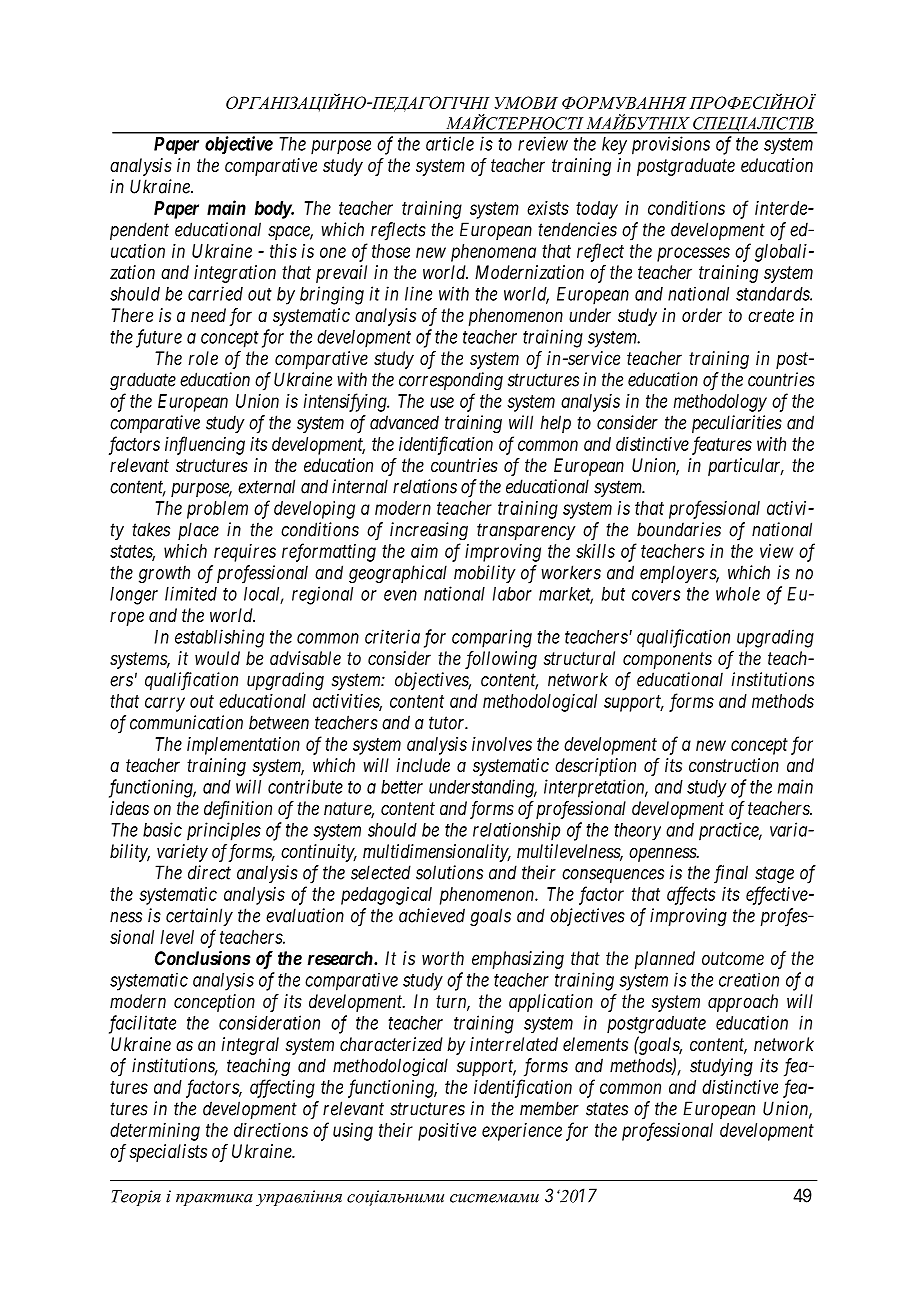 This page has height=1308, width=924. What do you see at coordinates (720, 403) in the page?
I see `methodology` at bounding box center [720, 403].
